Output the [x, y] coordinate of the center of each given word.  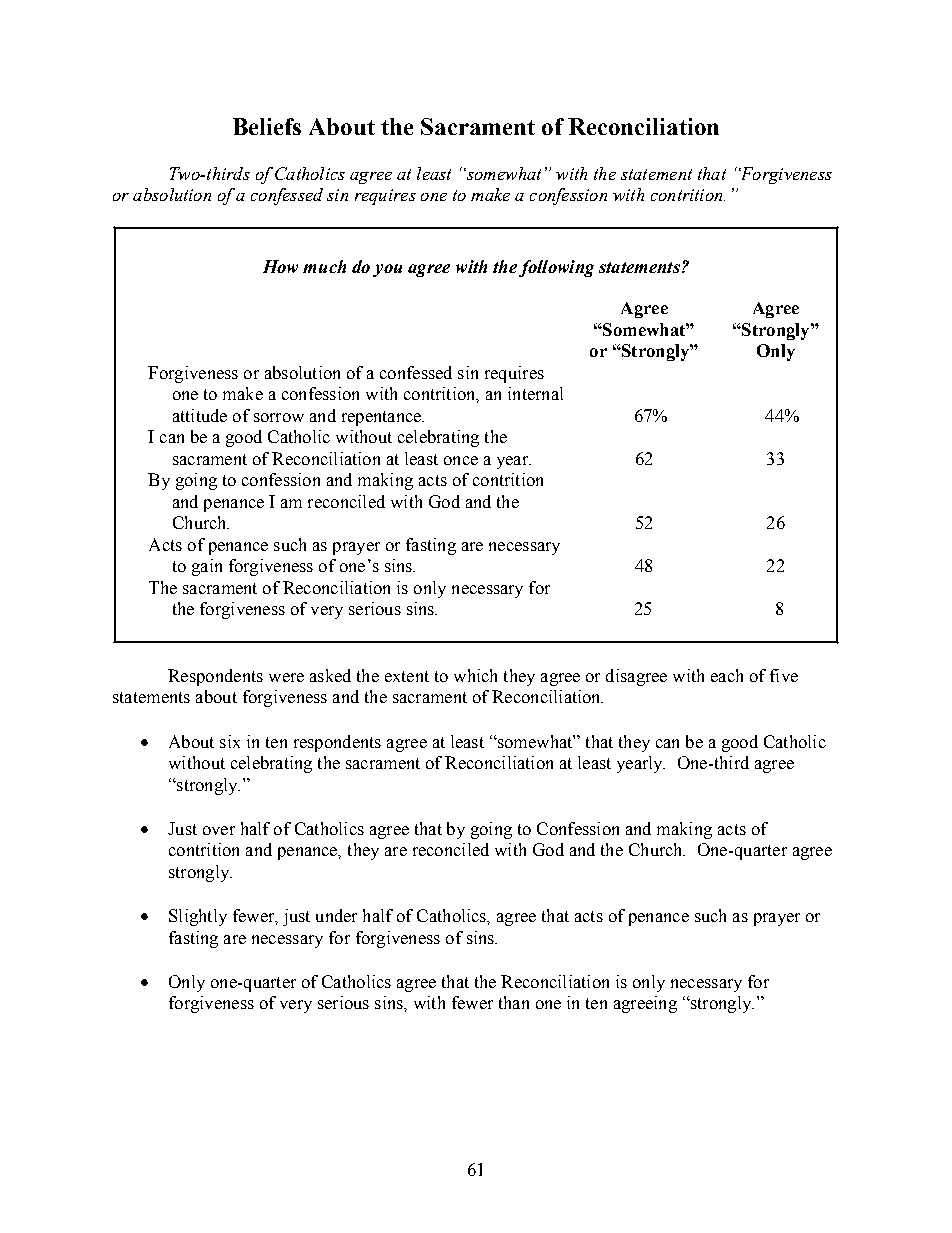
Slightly [198, 917]
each [727, 675]
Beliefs [267, 126]
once [461, 460]
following [556, 268]
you [387, 270]
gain [207, 567]
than [514, 1002]
